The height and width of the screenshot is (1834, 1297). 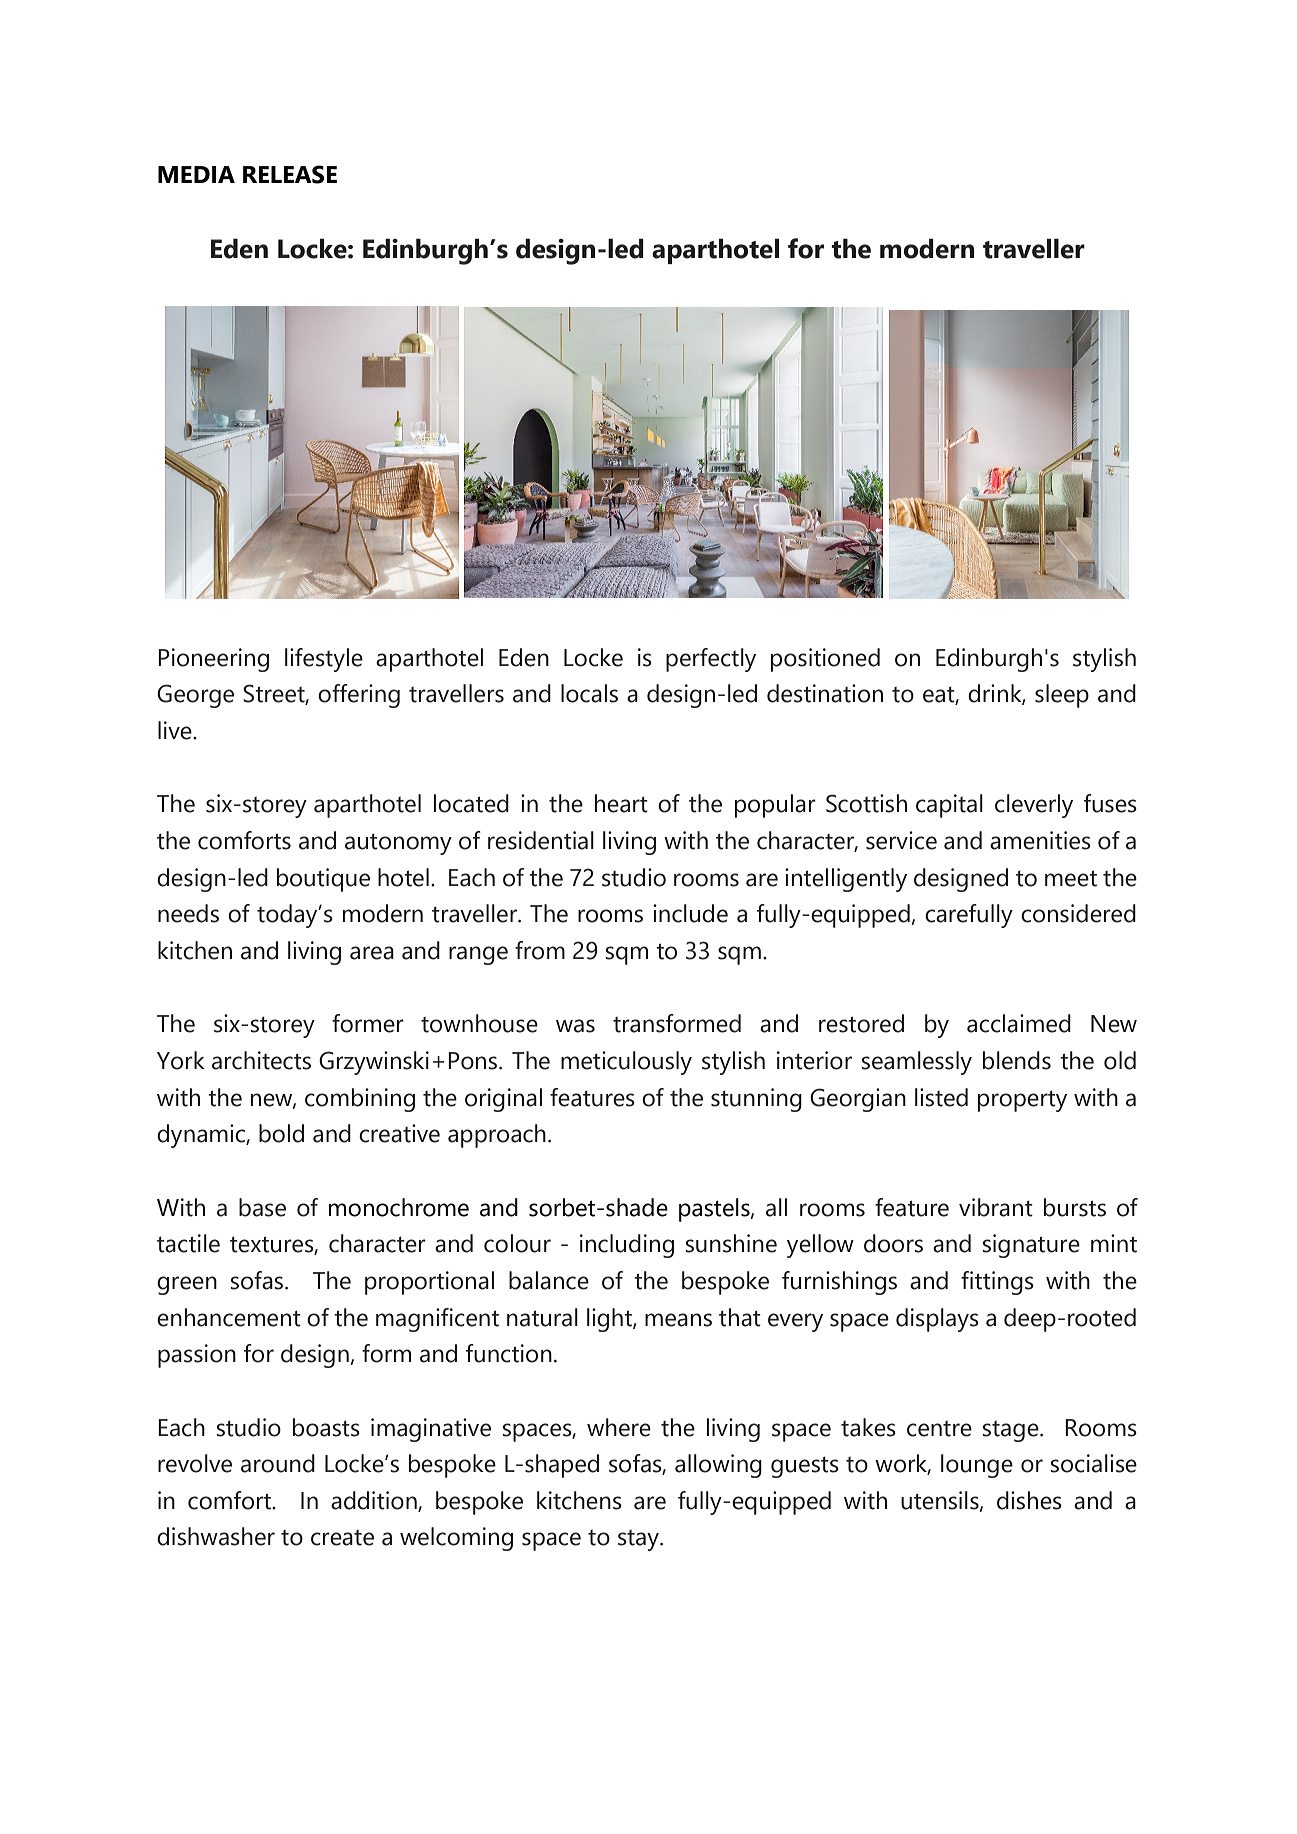 I want to click on MEDIA, so click(x=196, y=174).
